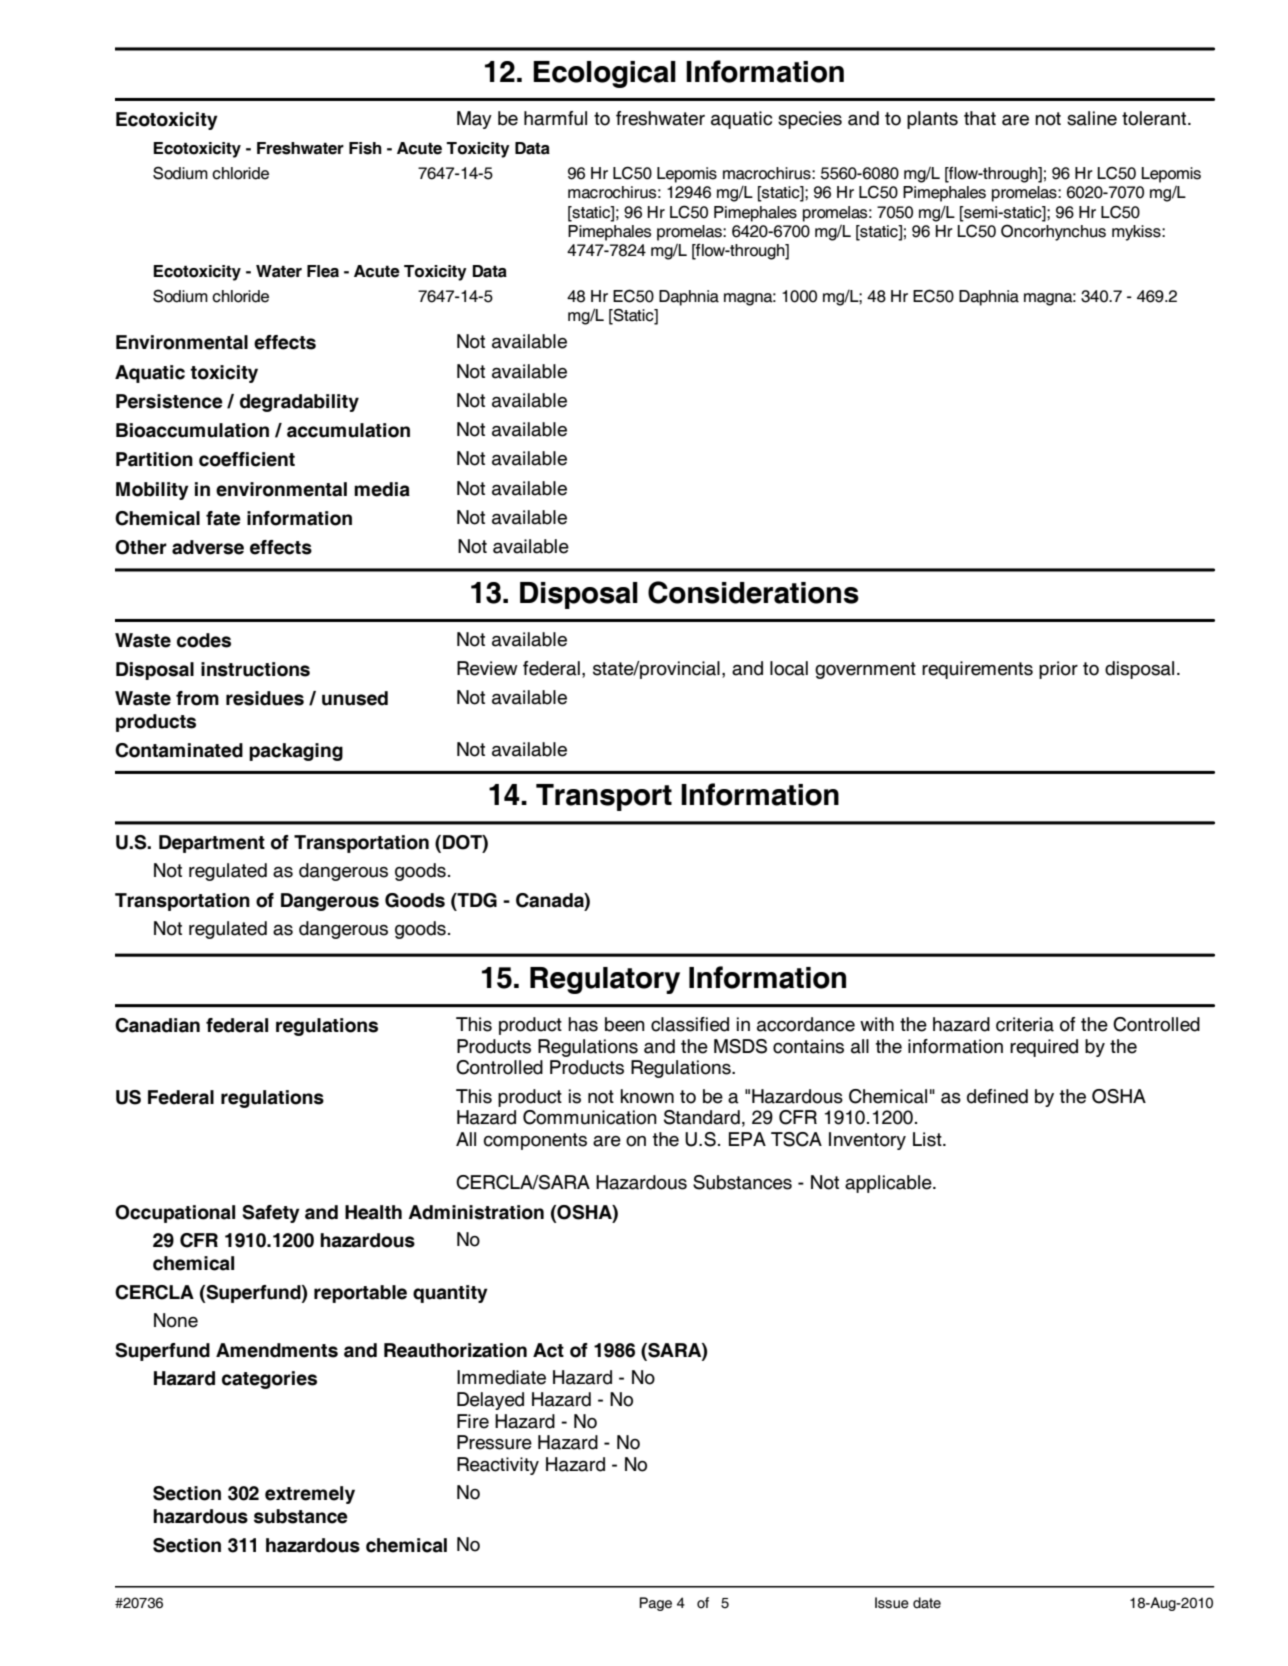 This page has height=1666, width=1288. Describe the element at coordinates (1058, 670) in the page. I see `prior` at that location.
